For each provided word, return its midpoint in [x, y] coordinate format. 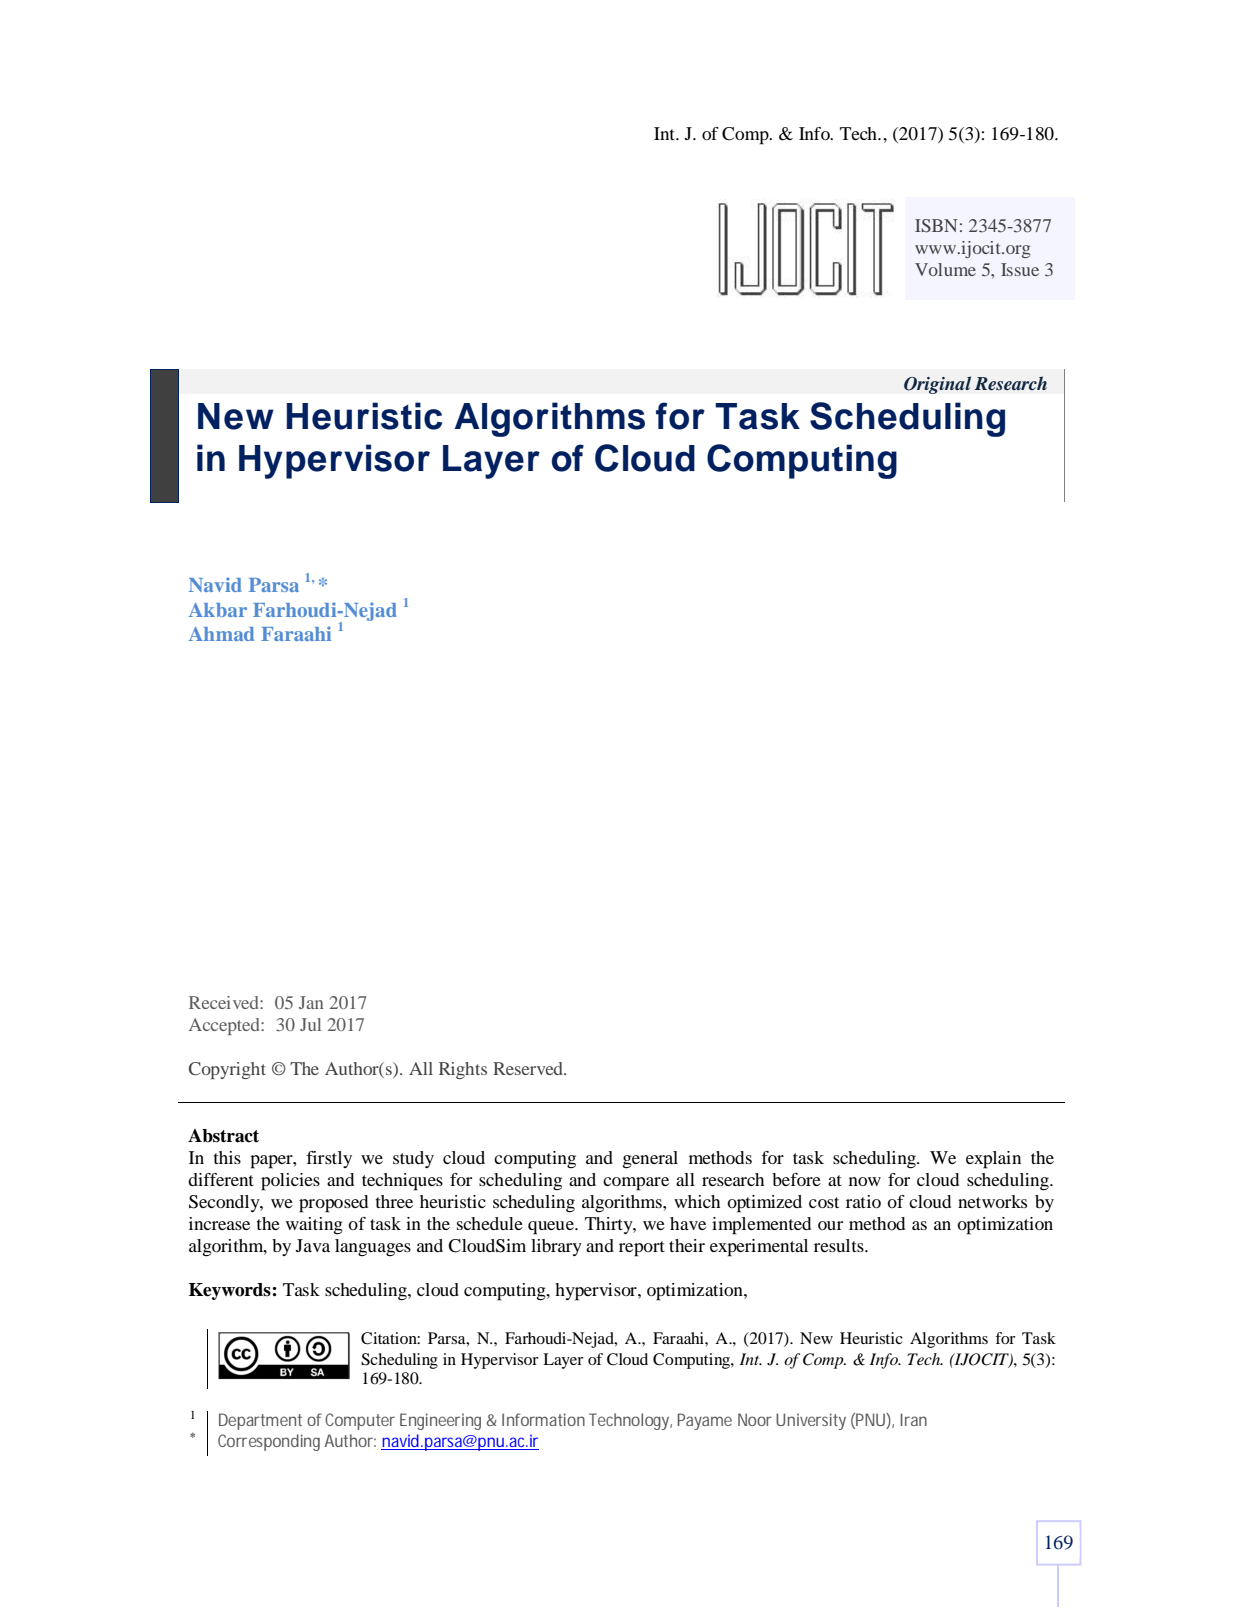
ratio [863, 1201]
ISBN [936, 226]
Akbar [218, 610]
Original [937, 385]
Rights [463, 1070]
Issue [1020, 269]
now [865, 1181]
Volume [945, 269]
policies [290, 1182]
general [650, 1160]
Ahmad [221, 634]
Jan [311, 1002]
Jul [310, 1024]
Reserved [529, 1068]
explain [993, 1160]
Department [260, 1421]
